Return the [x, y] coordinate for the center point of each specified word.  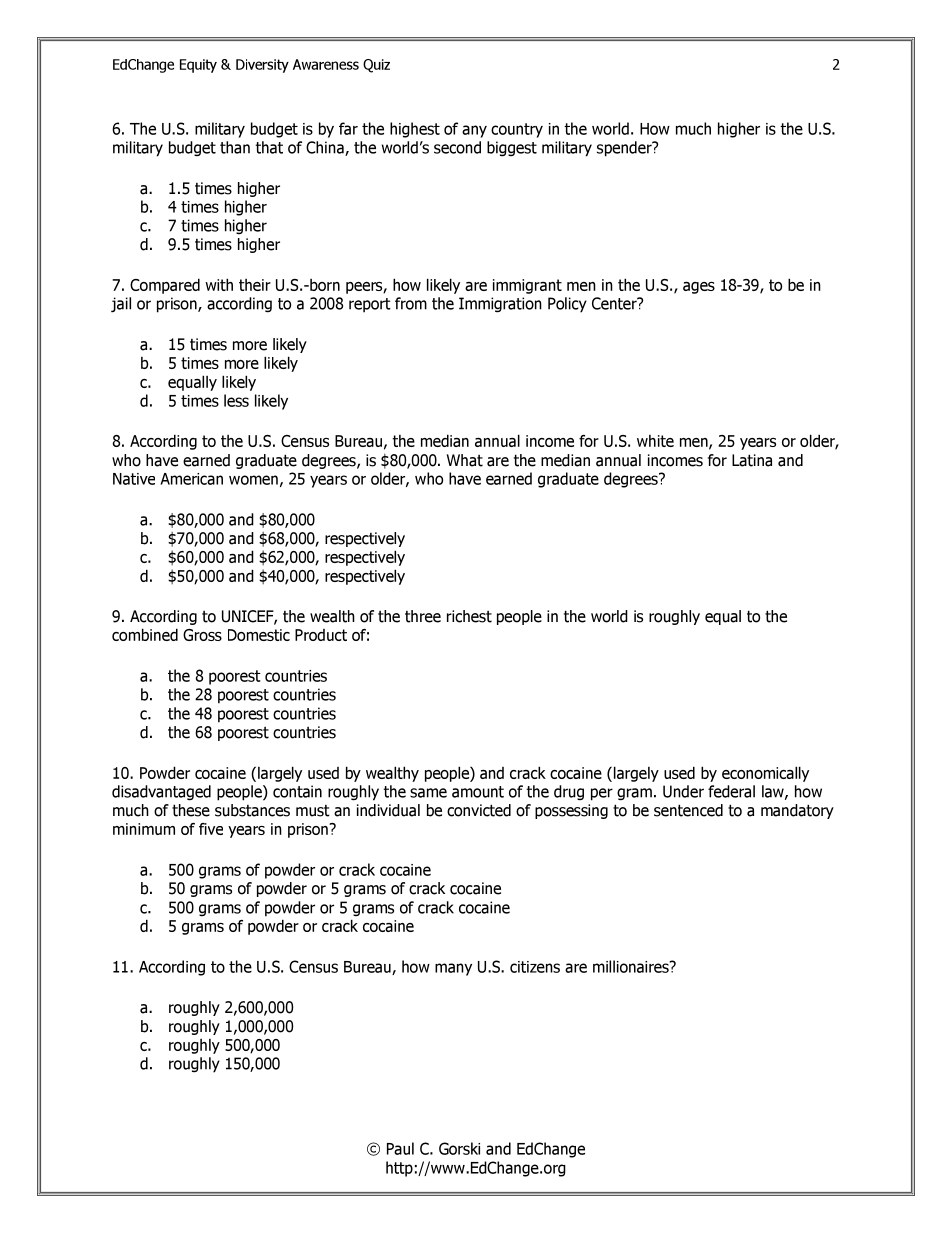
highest [415, 130]
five [211, 829]
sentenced [688, 810]
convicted [479, 810]
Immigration [500, 305]
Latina [752, 460]
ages [699, 288]
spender [625, 149]
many [453, 969]
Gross [202, 635]
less [236, 400]
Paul [400, 1148]
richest [469, 616]
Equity [198, 66]
